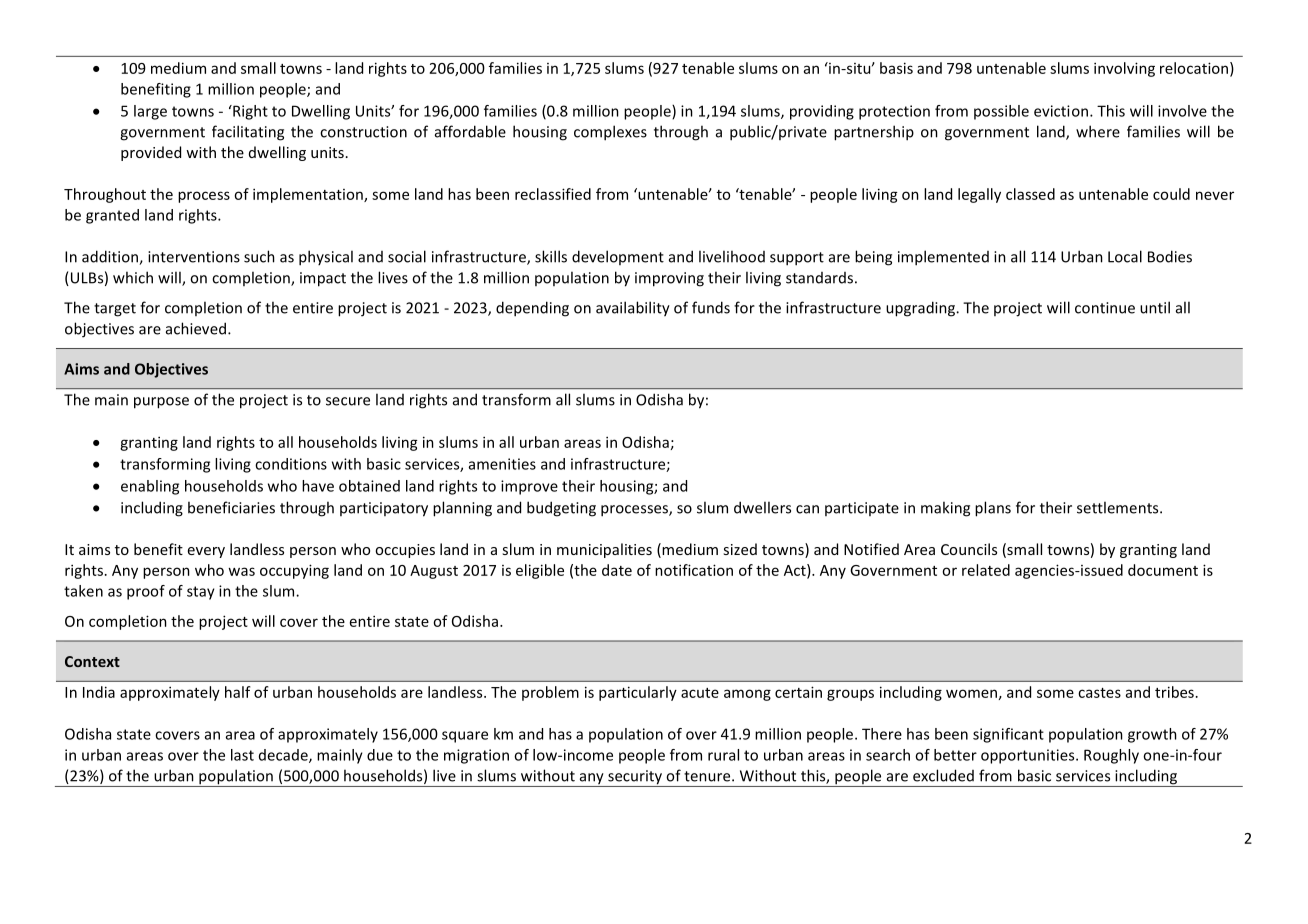  I want to click on complexes, so click(610, 133).
